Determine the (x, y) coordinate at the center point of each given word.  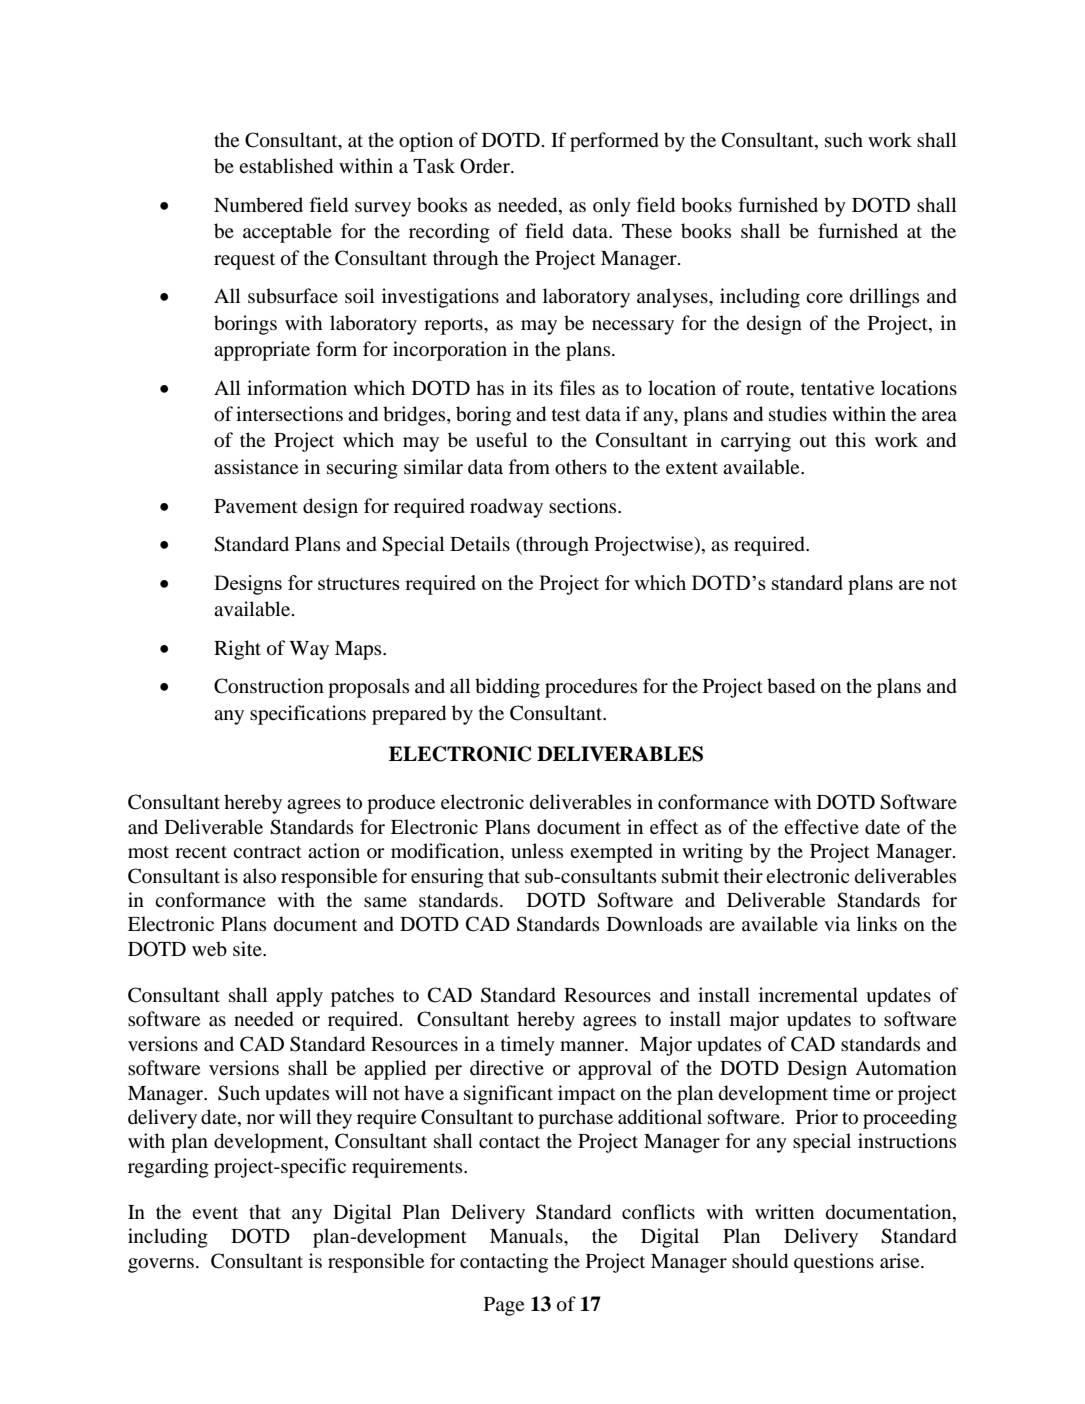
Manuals (527, 1235)
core (824, 298)
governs (162, 1265)
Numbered (258, 205)
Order (486, 166)
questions (834, 1263)
